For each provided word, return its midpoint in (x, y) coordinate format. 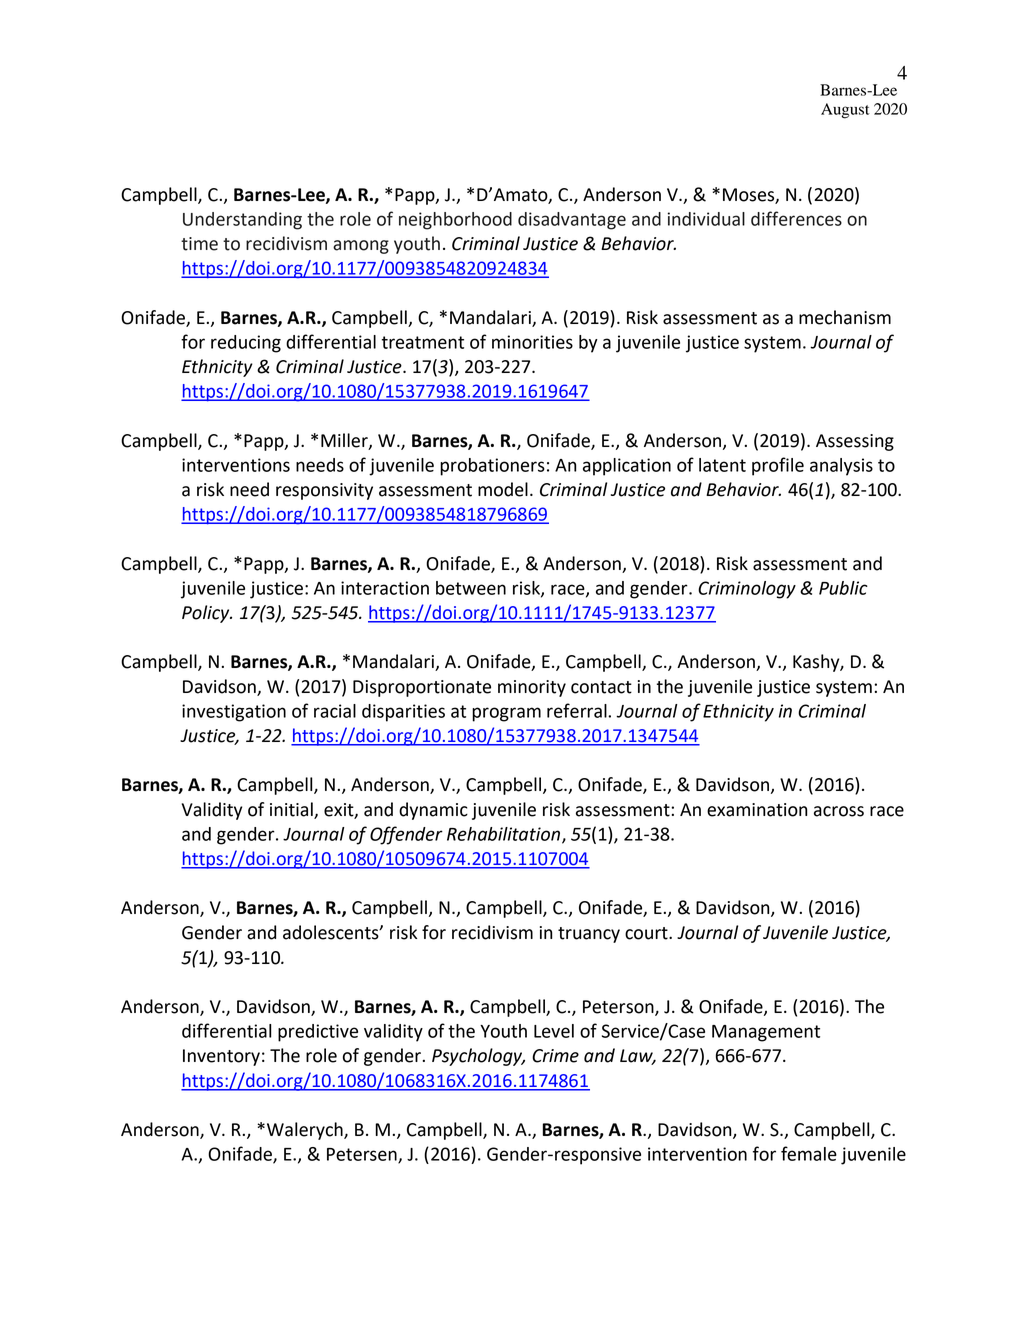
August (845, 111)
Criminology (747, 590)
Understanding (242, 221)
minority (532, 688)
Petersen (363, 1155)
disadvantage (572, 221)
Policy (207, 614)
